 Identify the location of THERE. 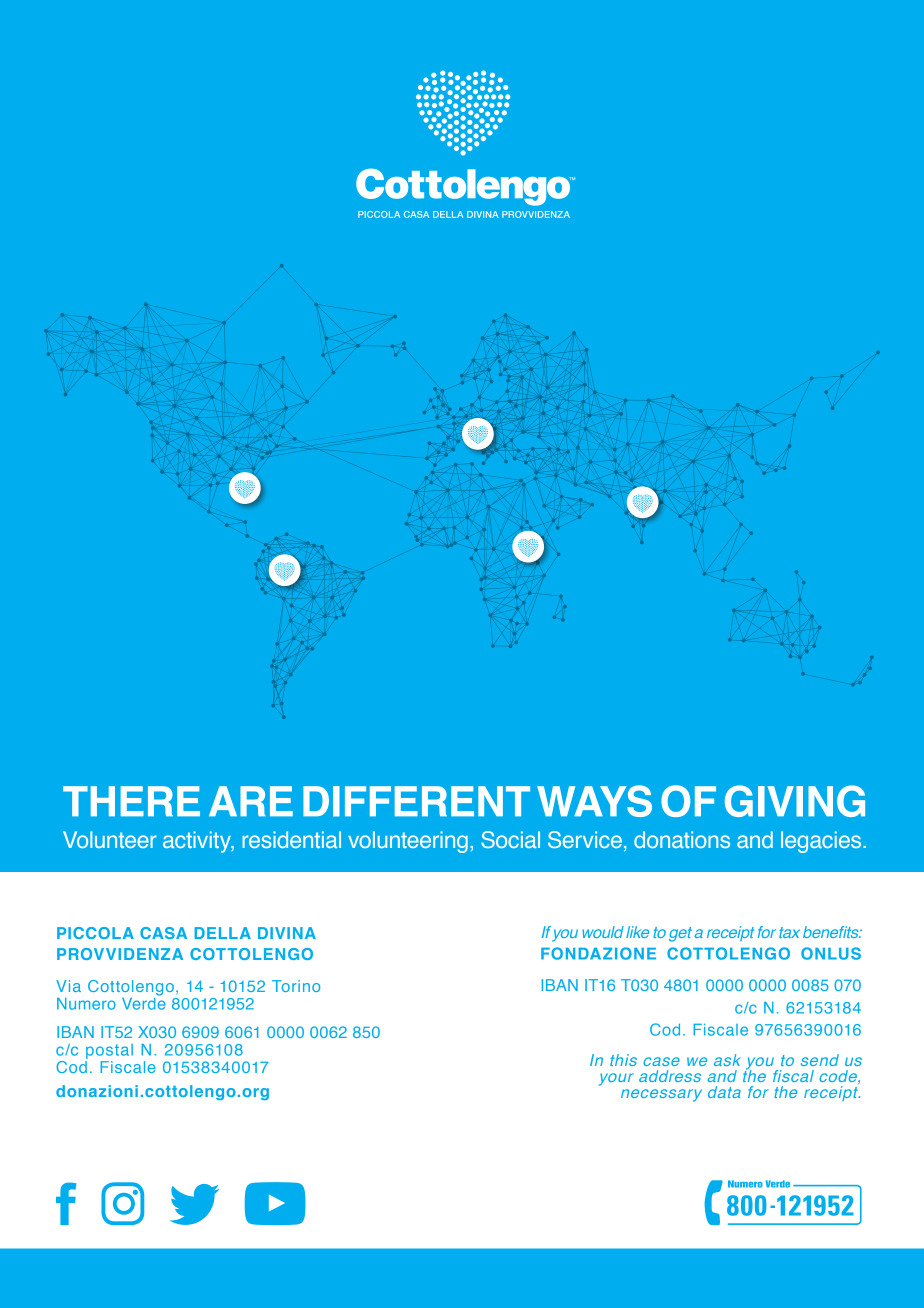
(131, 801).
